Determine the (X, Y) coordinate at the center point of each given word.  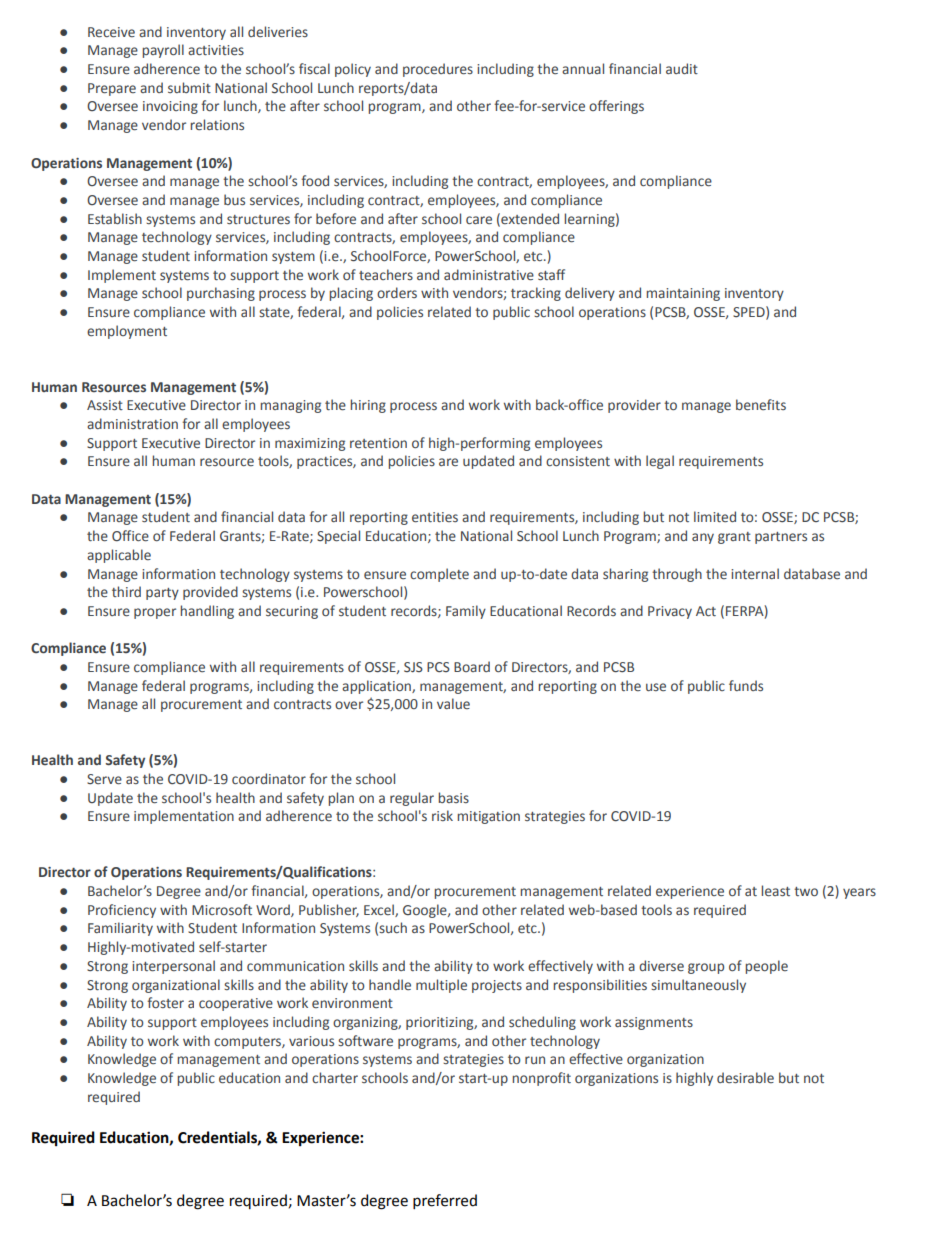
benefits (761, 405)
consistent (578, 461)
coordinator (269, 778)
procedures (438, 70)
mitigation (488, 817)
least (775, 891)
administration (132, 423)
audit (682, 68)
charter (335, 1077)
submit (189, 87)
